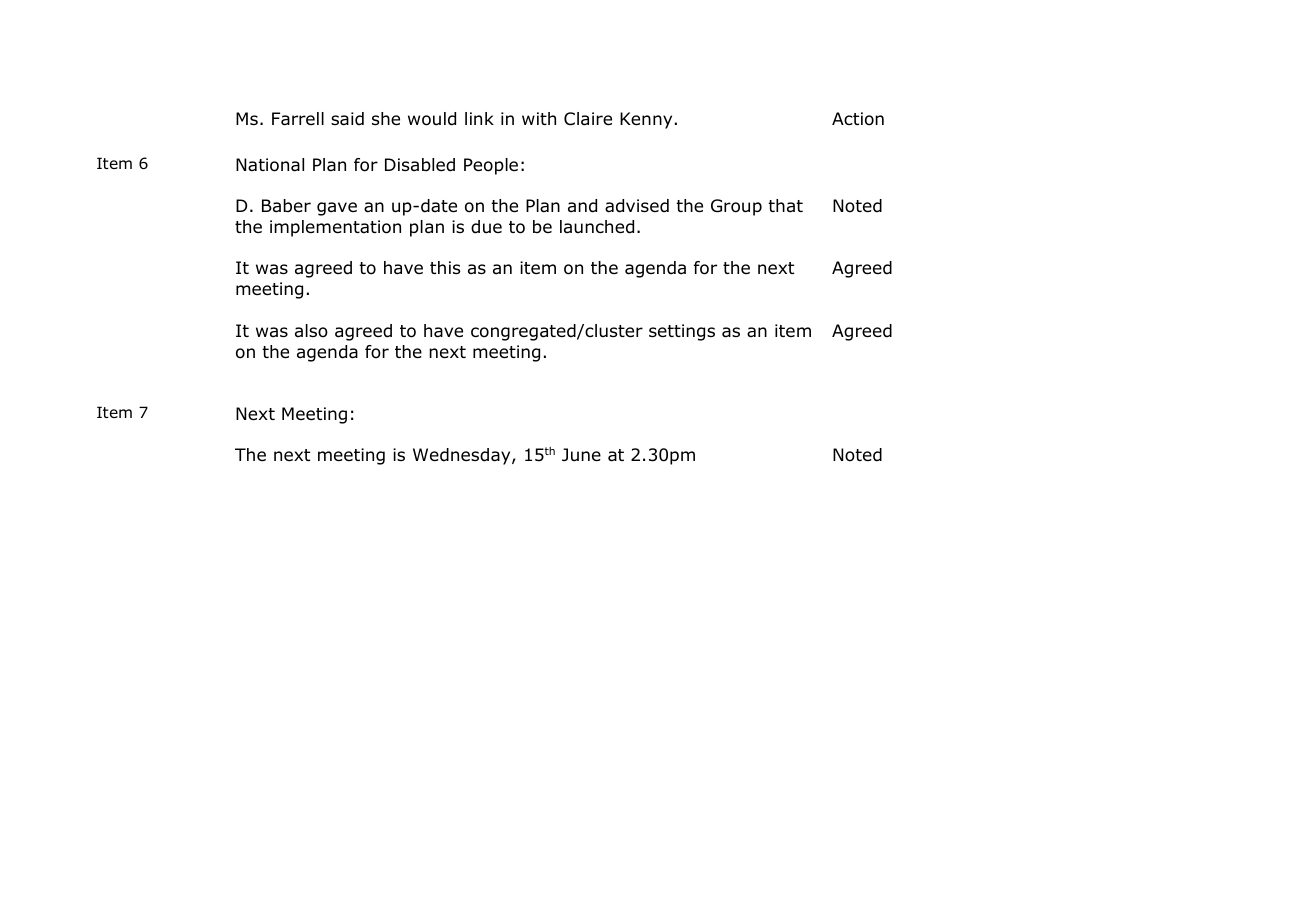 This screenshot has height=924, width=1308. I want to click on Action, so click(858, 119).
